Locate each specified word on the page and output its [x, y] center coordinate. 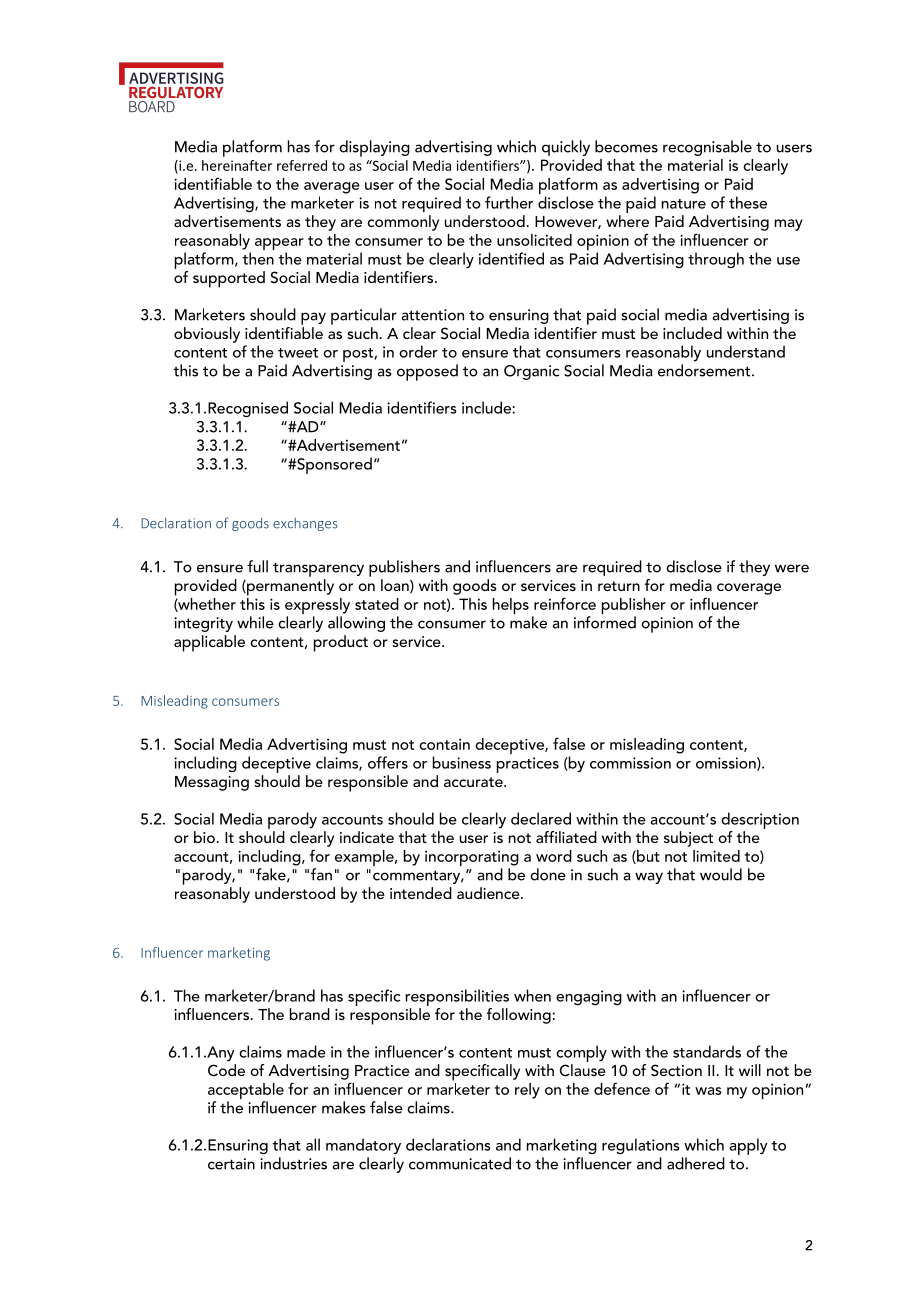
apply [748, 1146]
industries [293, 1163]
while [255, 622]
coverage [749, 589]
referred [302, 165]
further [509, 202]
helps [511, 606]
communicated [460, 1163]
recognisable [707, 148]
